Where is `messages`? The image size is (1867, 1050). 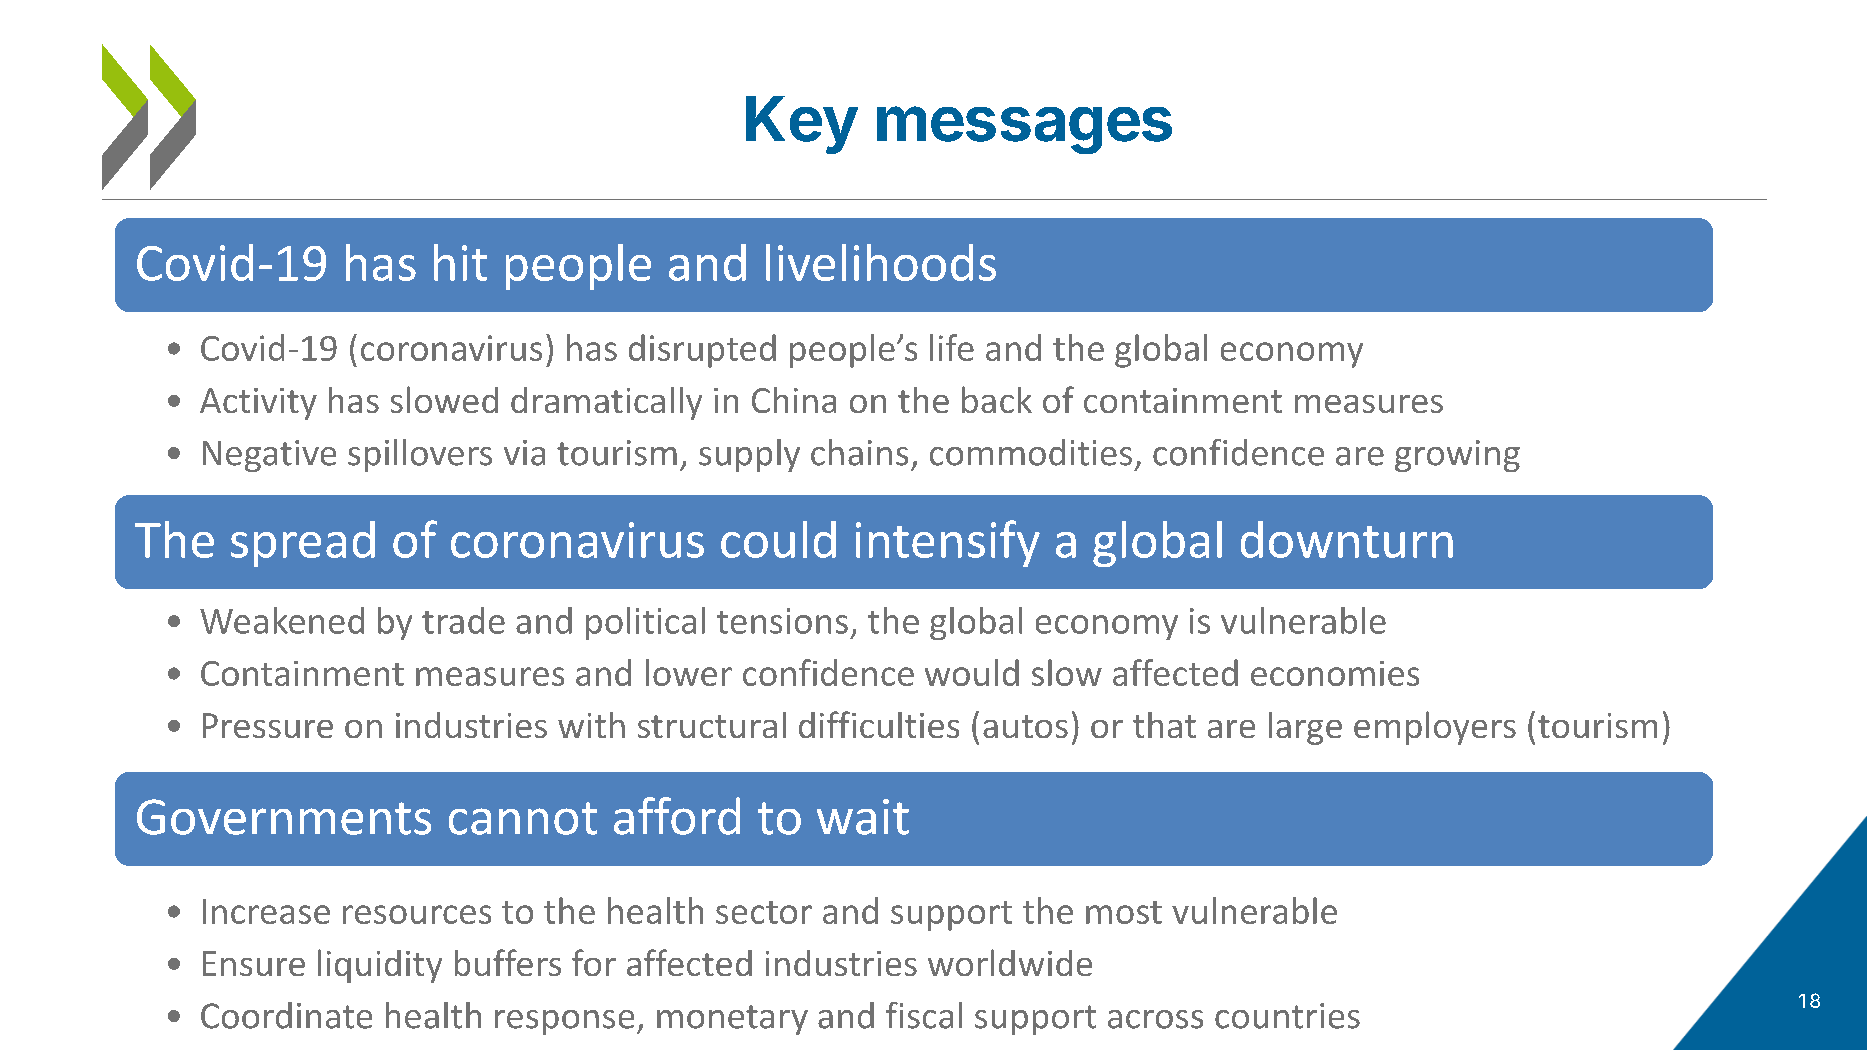 messages is located at coordinates (1024, 130).
